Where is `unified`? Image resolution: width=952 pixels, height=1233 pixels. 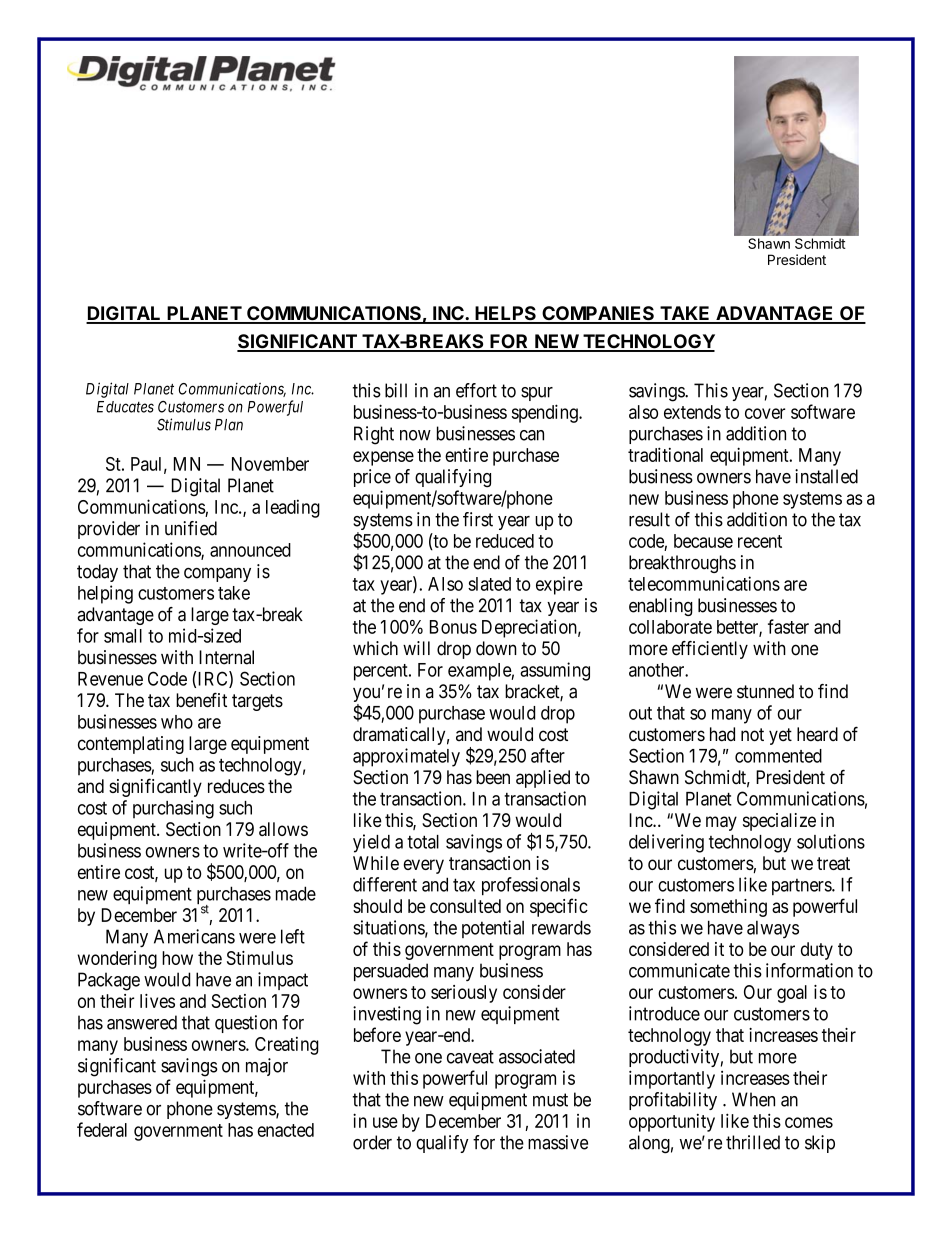 unified is located at coordinates (191, 528).
